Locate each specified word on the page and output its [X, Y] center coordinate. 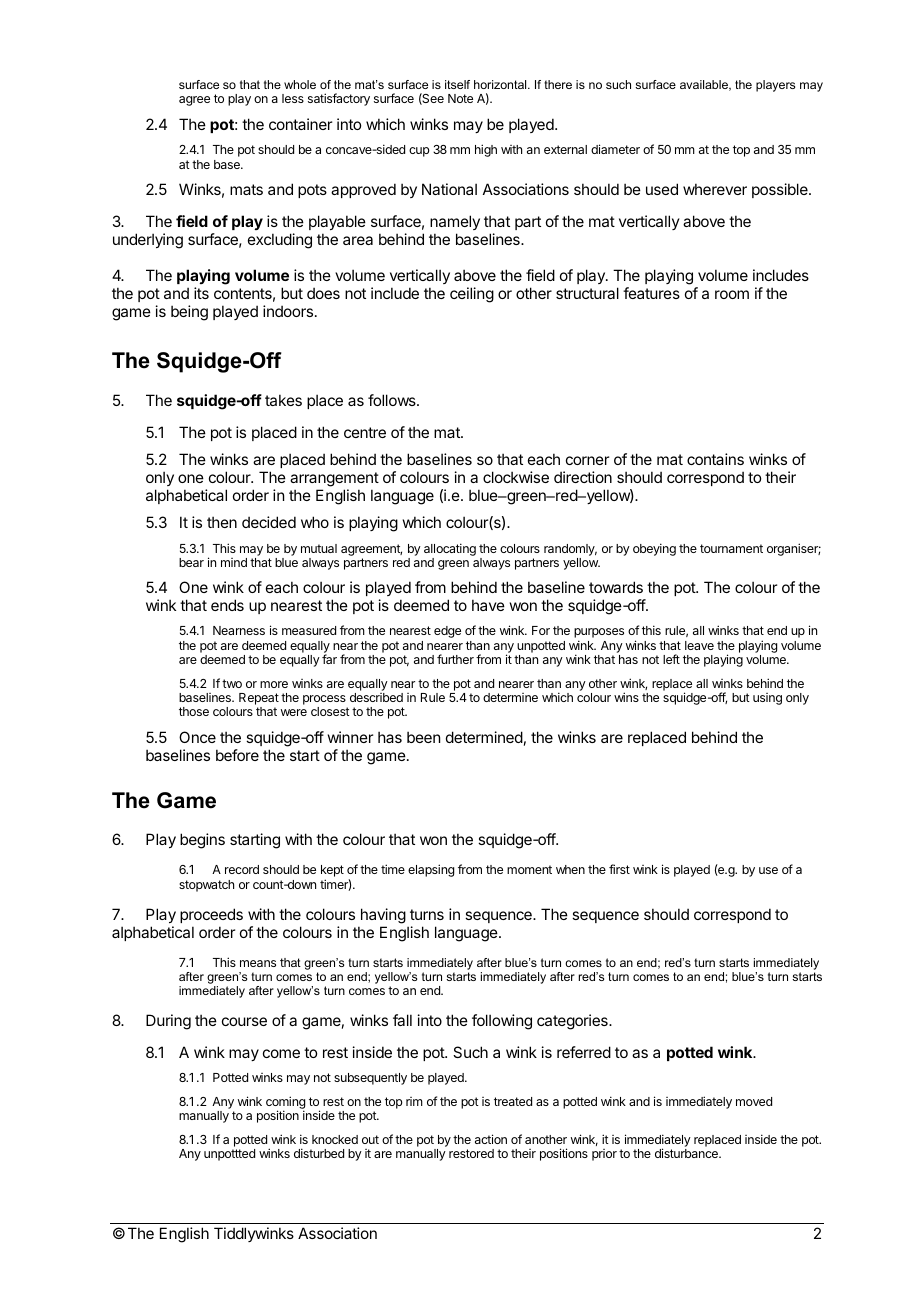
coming [285, 1104]
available [705, 85]
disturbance [687, 1153]
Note [460, 98]
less [293, 98]
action [491, 1139]
